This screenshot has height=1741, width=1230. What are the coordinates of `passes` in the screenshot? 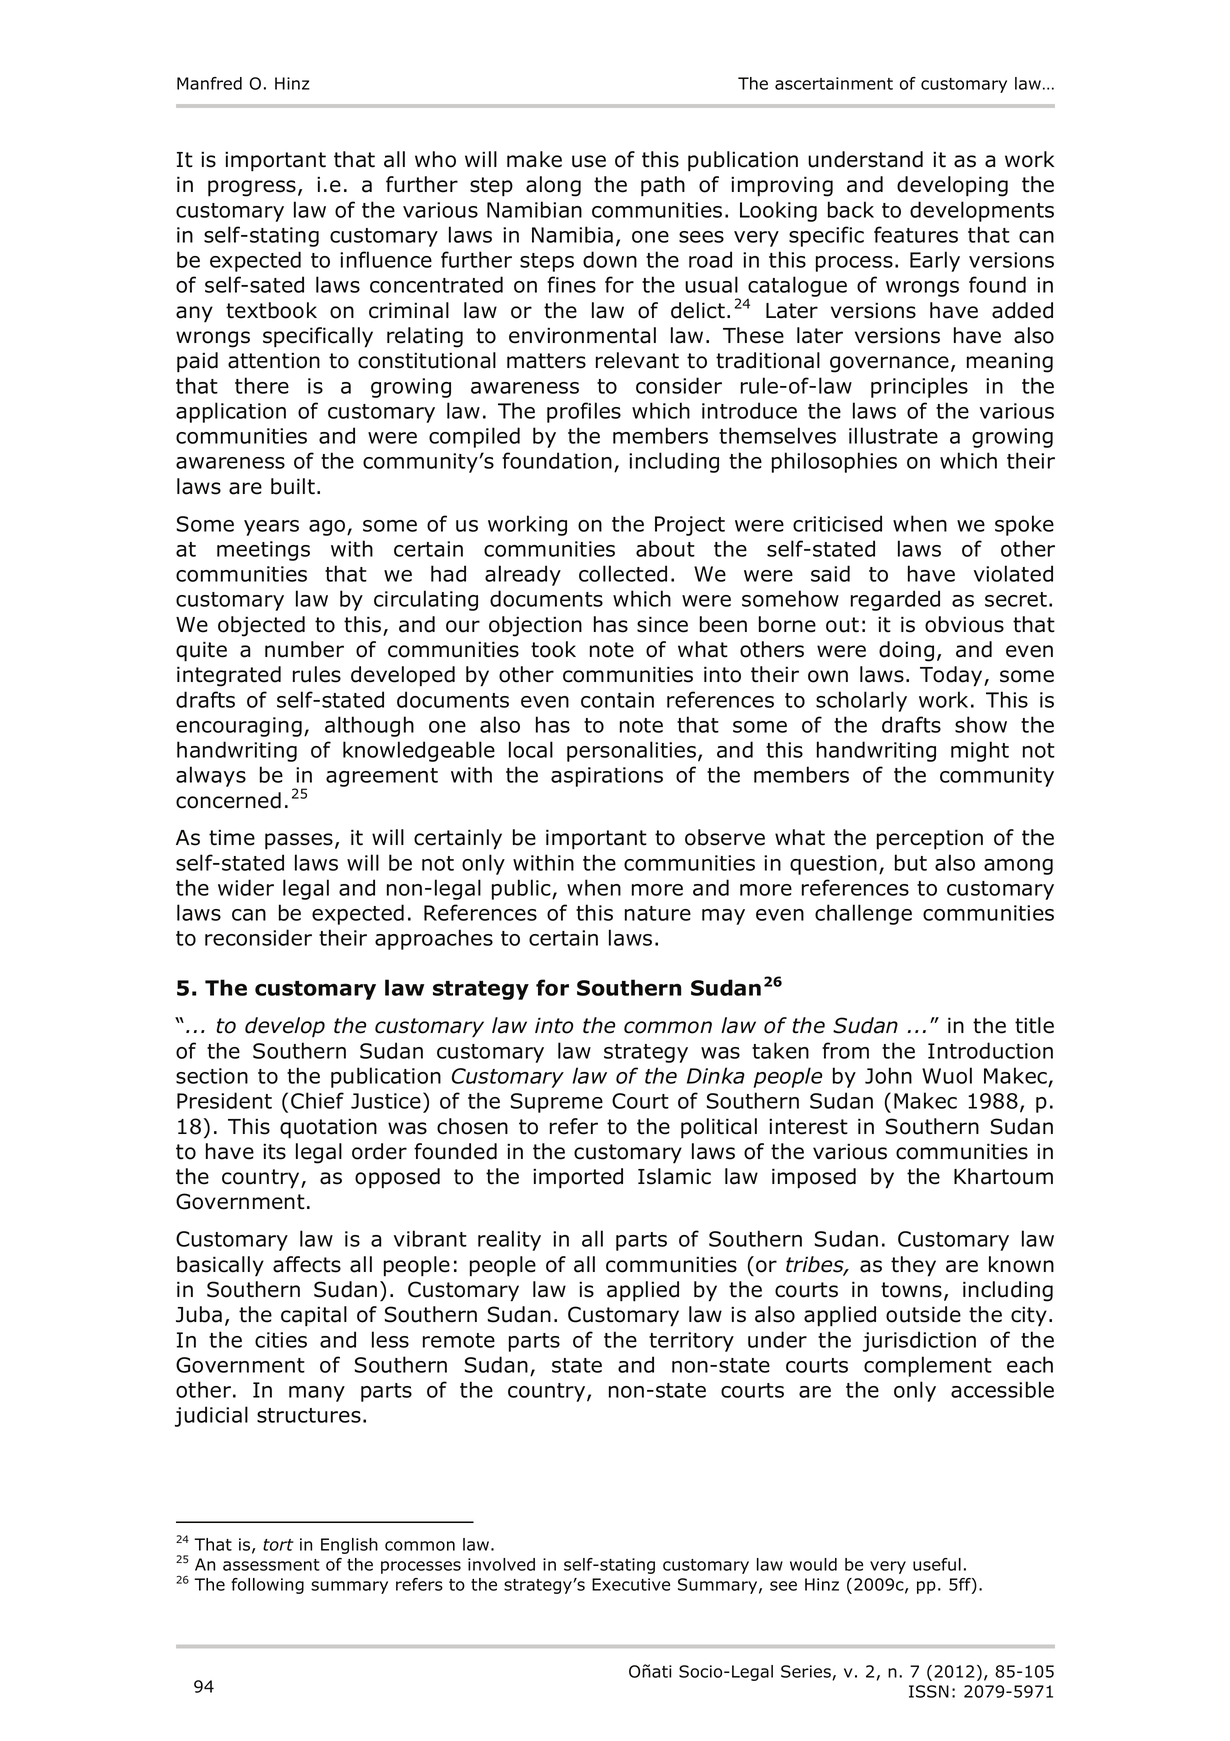 It's located at (299, 841).
